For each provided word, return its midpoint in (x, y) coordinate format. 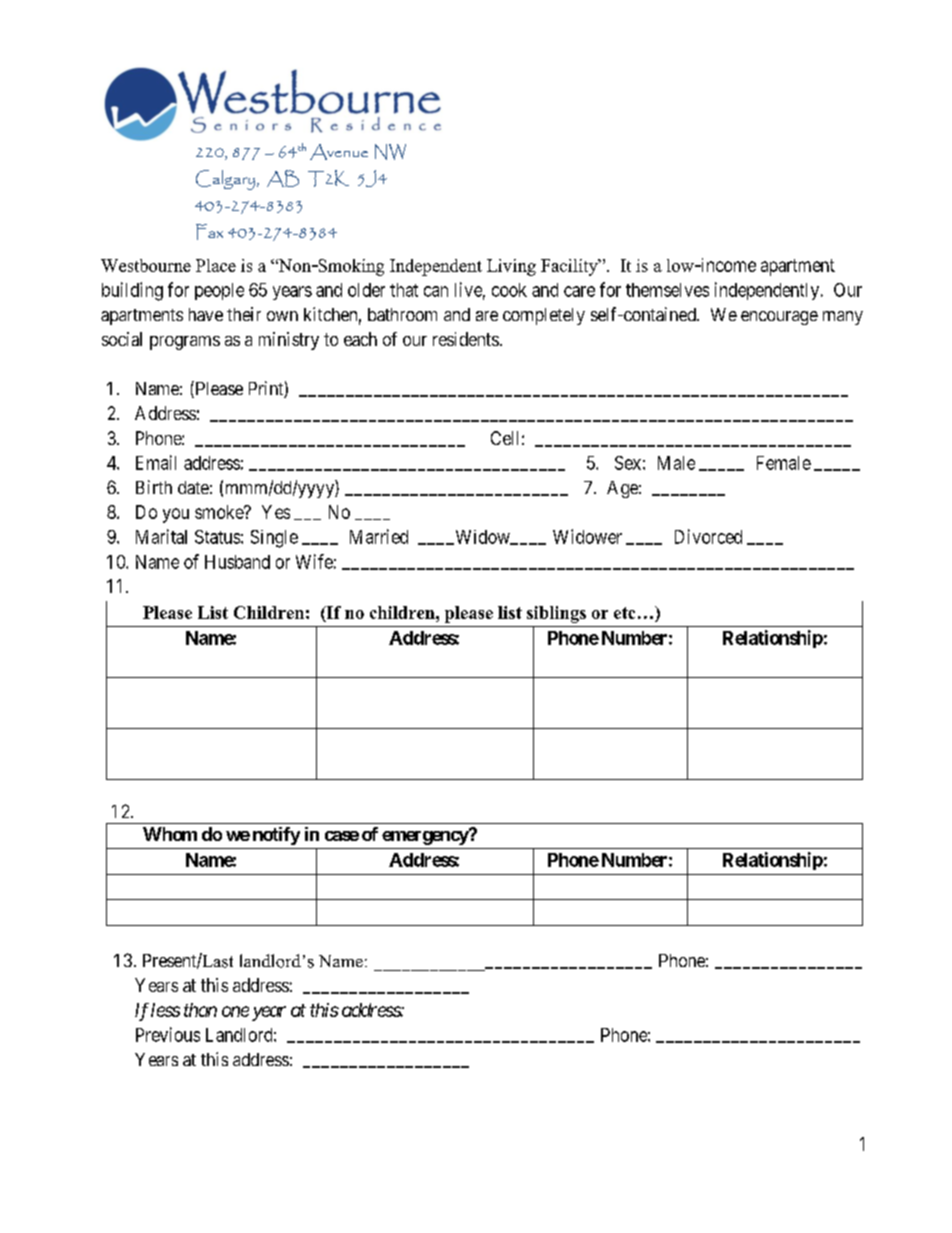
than (200, 1010)
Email (156, 462)
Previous (168, 1034)
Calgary (225, 180)
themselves (667, 290)
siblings (556, 614)
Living (511, 267)
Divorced (708, 536)
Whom (170, 834)
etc (624, 613)
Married (379, 536)
